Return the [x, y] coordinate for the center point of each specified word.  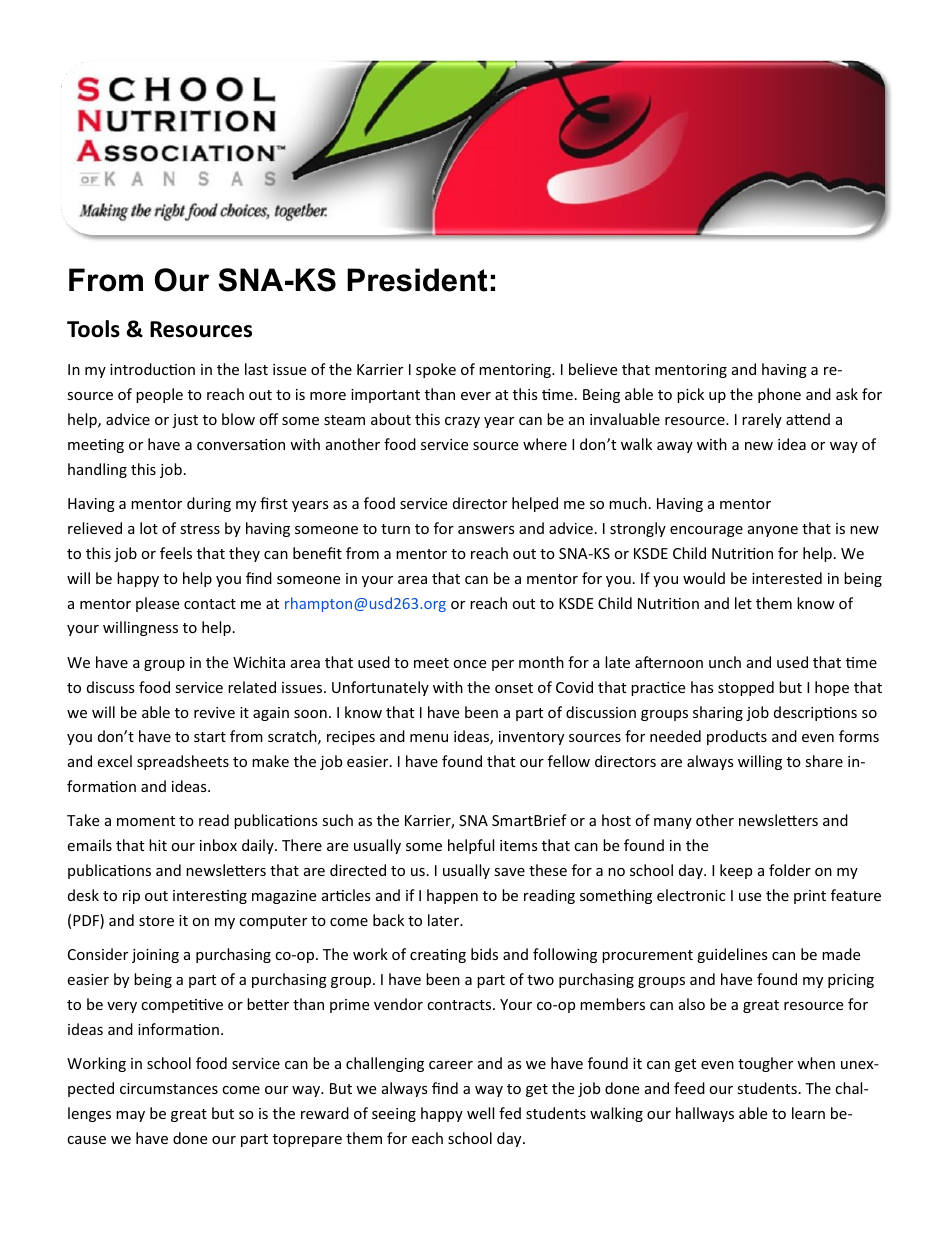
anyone [773, 531]
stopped [746, 688]
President [417, 280]
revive [214, 712]
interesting [210, 897]
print [810, 897]
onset [514, 688]
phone [779, 395]
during [209, 504]
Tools [93, 329]
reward [325, 1113]
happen [452, 896]
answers [486, 530]
